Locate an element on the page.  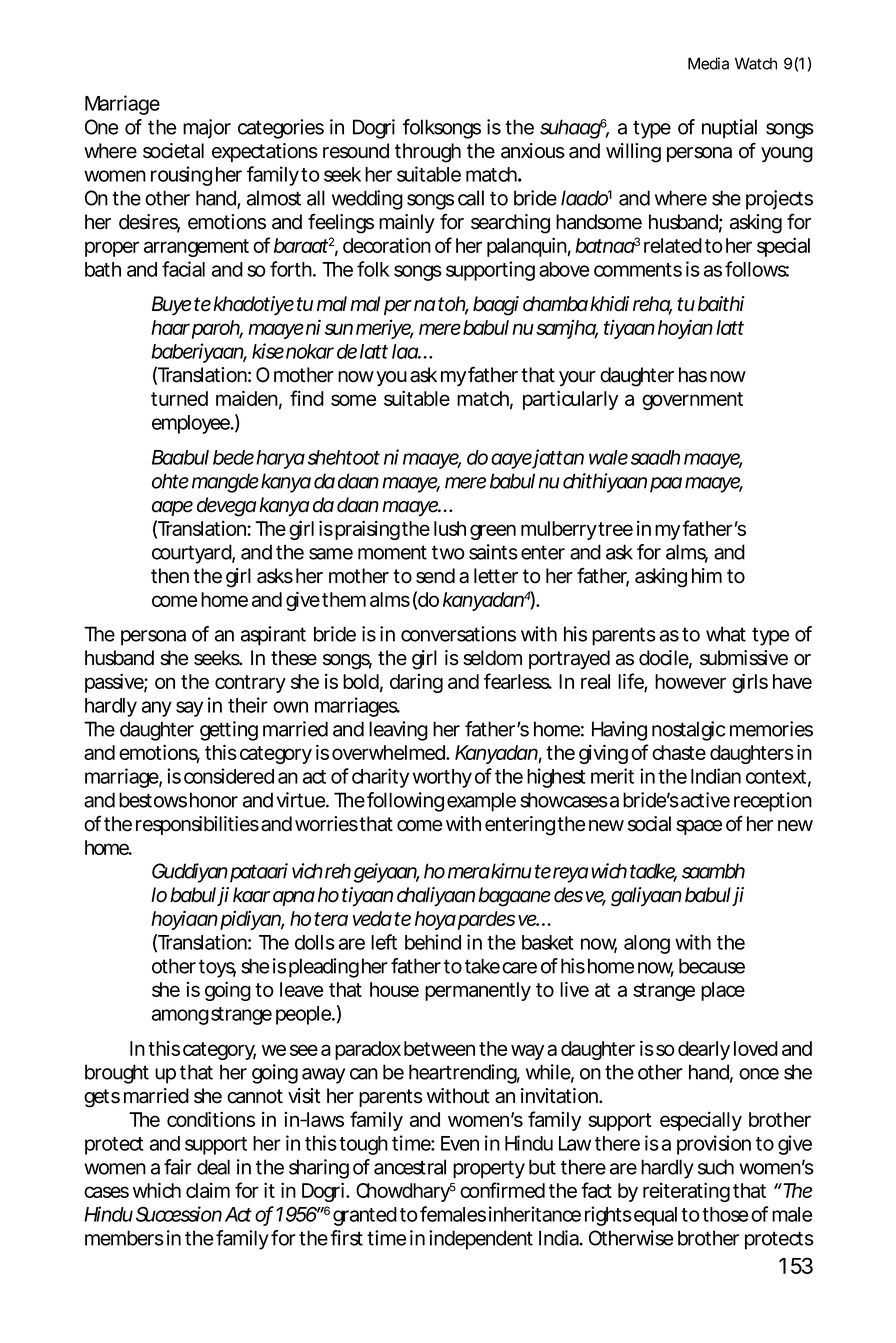
chaste is located at coordinates (679, 752).
